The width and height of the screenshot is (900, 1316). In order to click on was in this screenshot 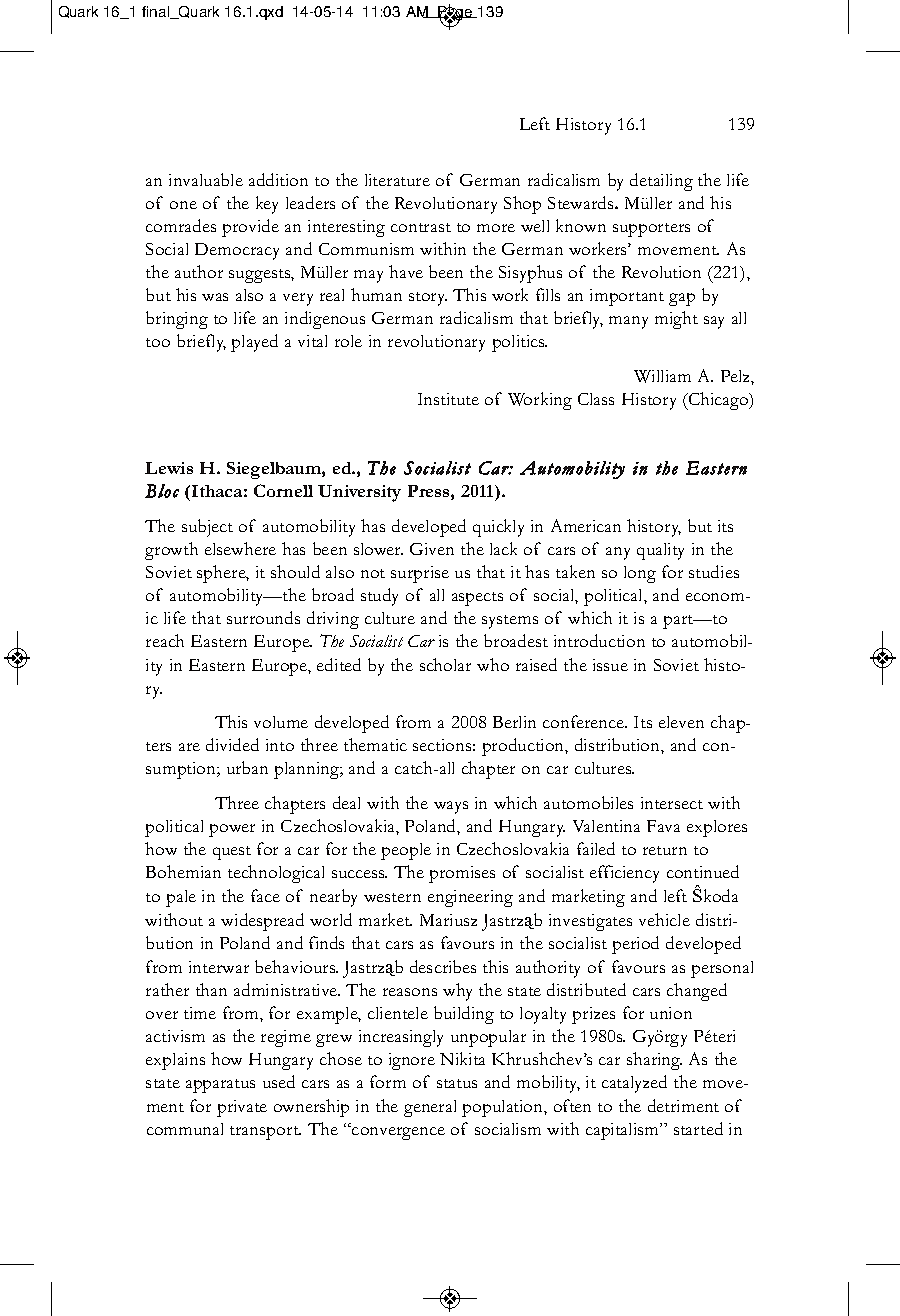, I will do `click(215, 297)`.
